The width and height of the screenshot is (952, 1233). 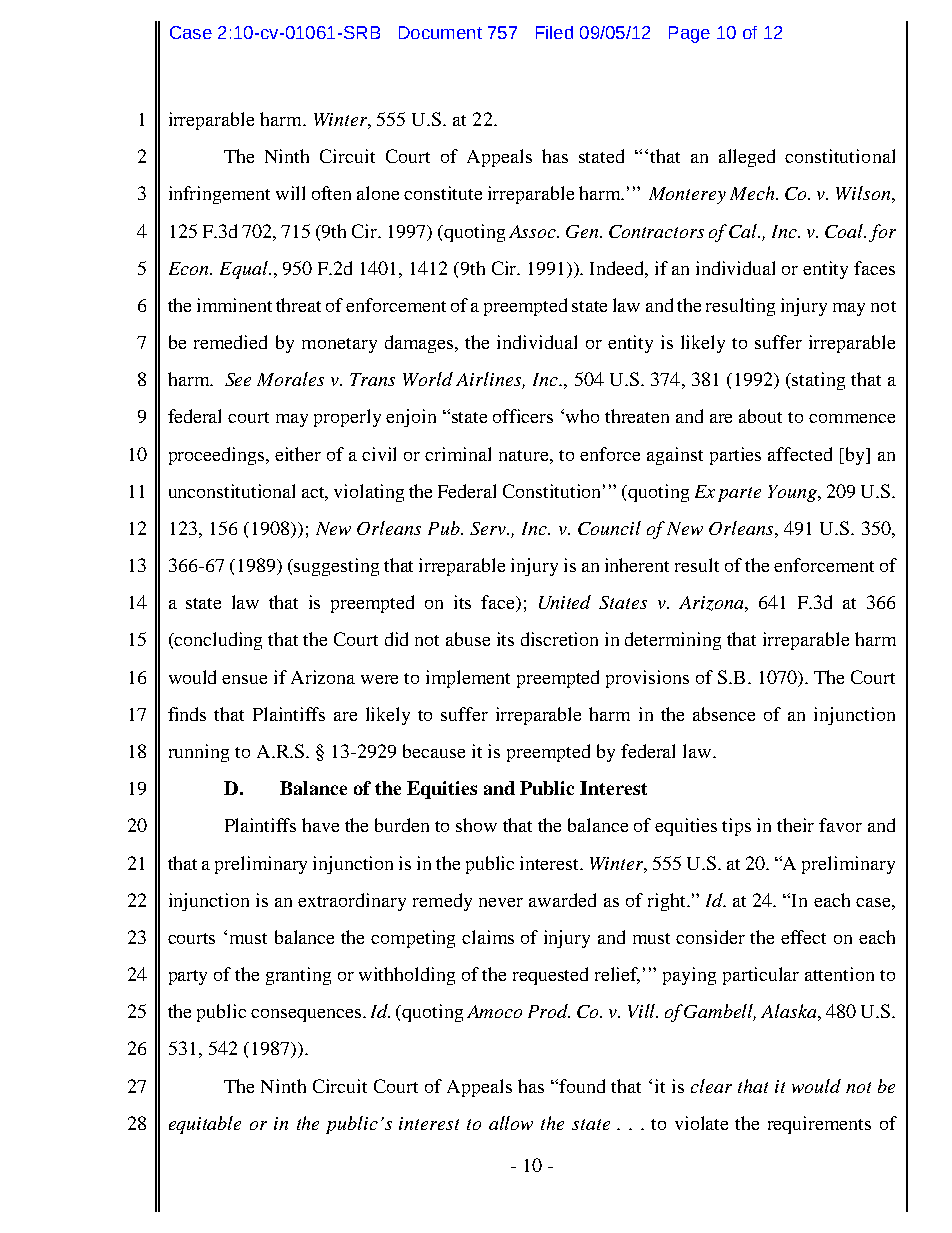 I want to click on because, so click(x=434, y=751).
